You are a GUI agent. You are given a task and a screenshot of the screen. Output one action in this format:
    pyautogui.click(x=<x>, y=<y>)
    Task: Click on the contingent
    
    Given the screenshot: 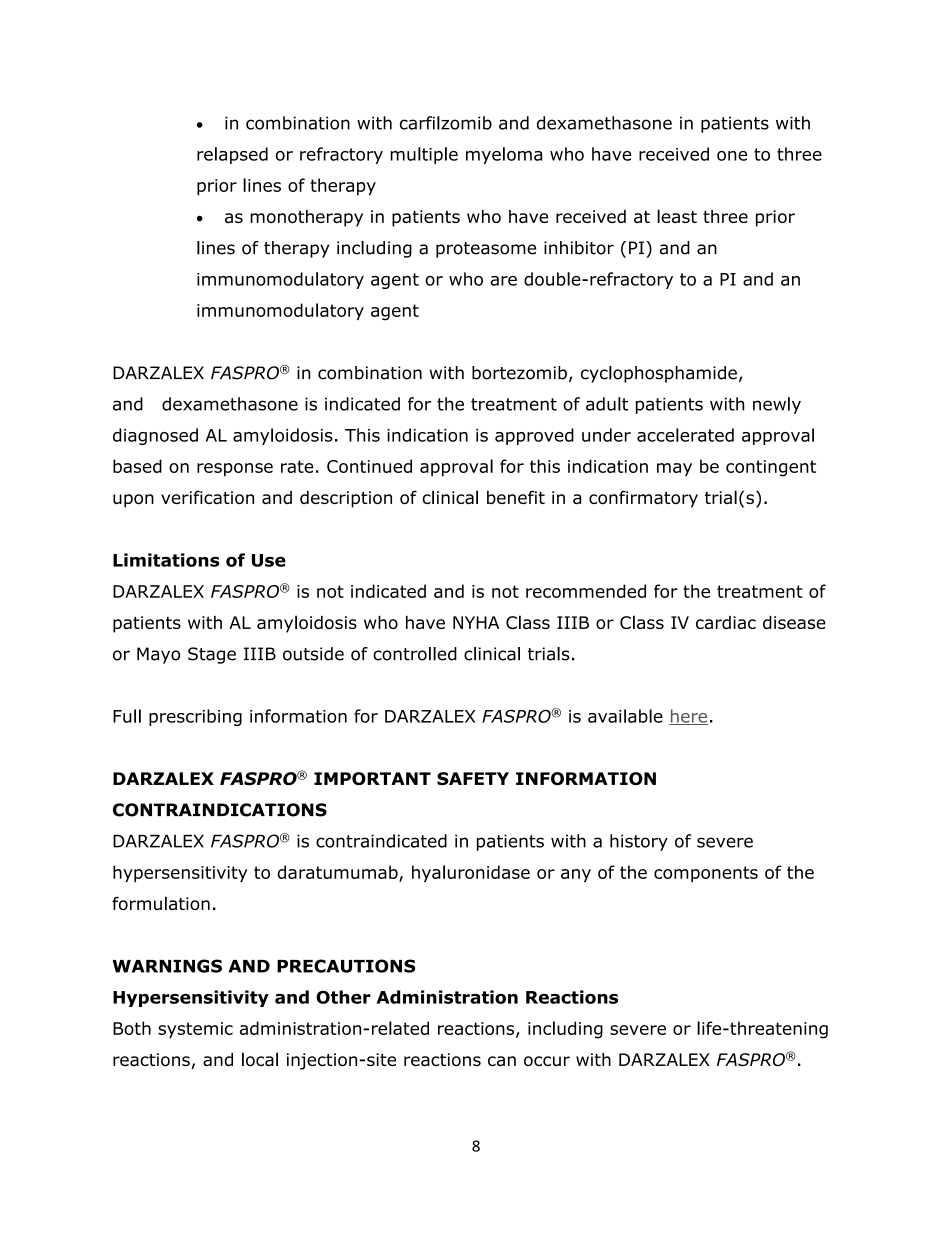 What is the action you would take?
    pyautogui.click(x=771, y=468)
